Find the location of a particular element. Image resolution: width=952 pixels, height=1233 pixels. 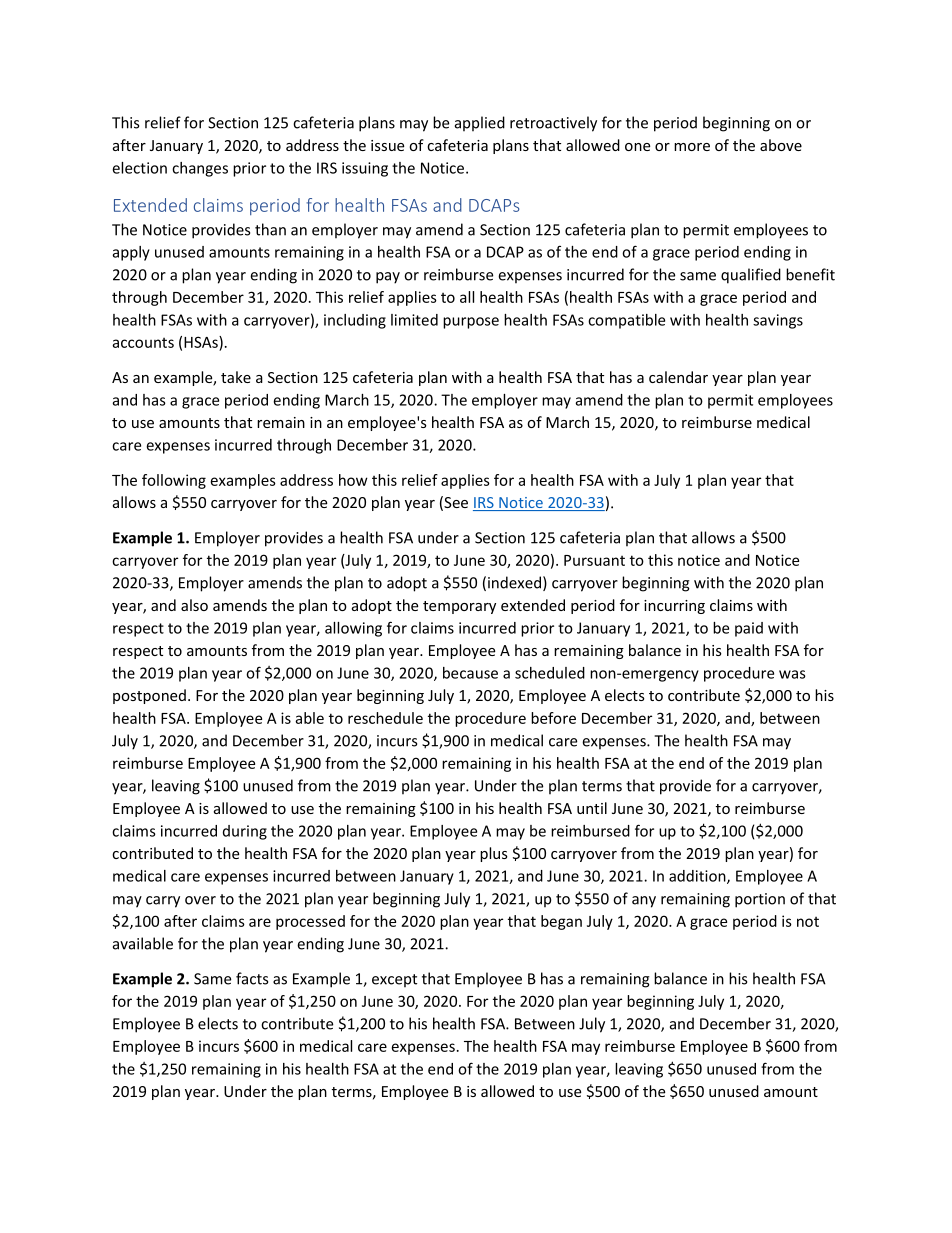

also is located at coordinates (194, 605).
